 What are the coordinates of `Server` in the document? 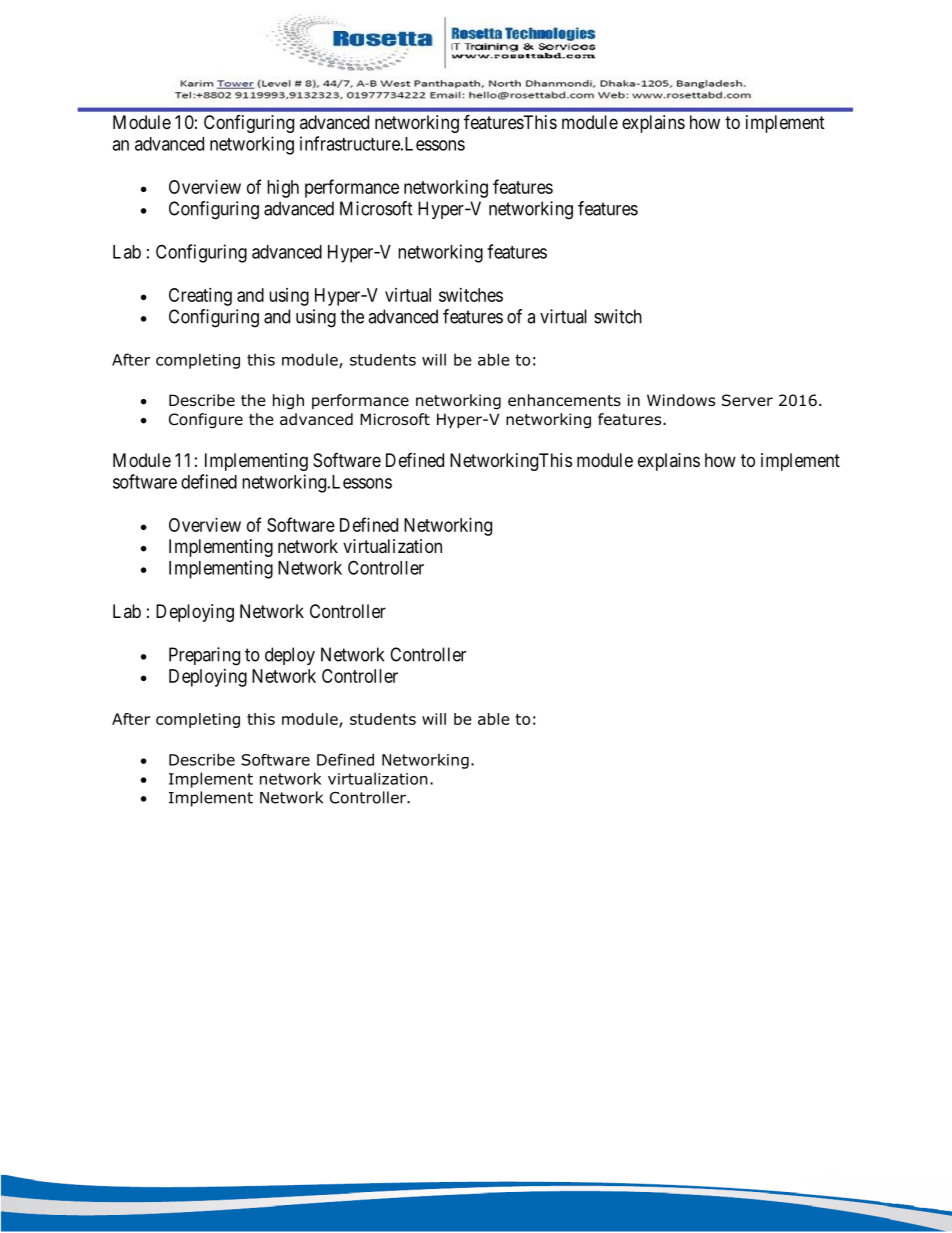 It's located at (747, 400).
